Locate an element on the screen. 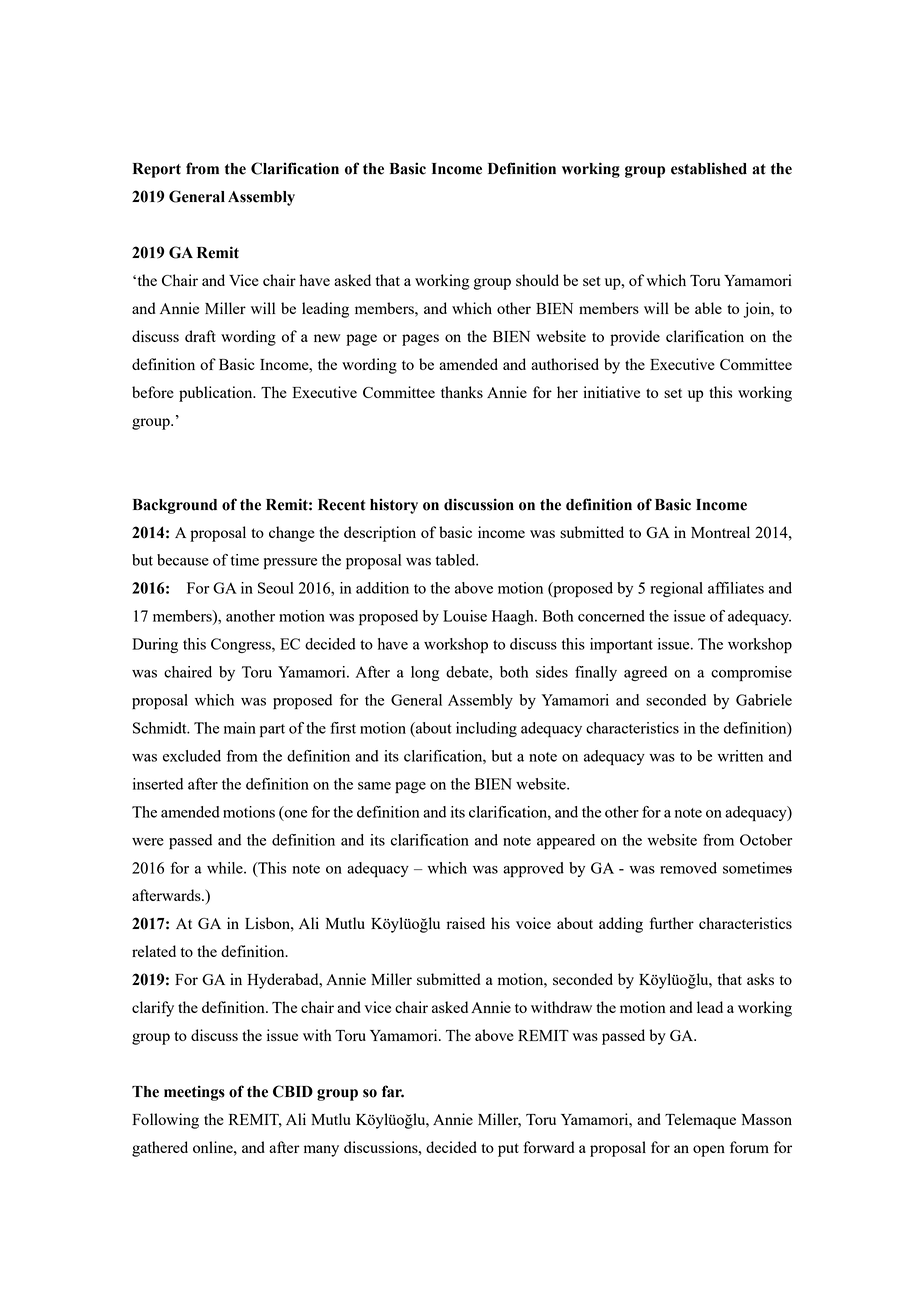  should is located at coordinates (537, 280).
